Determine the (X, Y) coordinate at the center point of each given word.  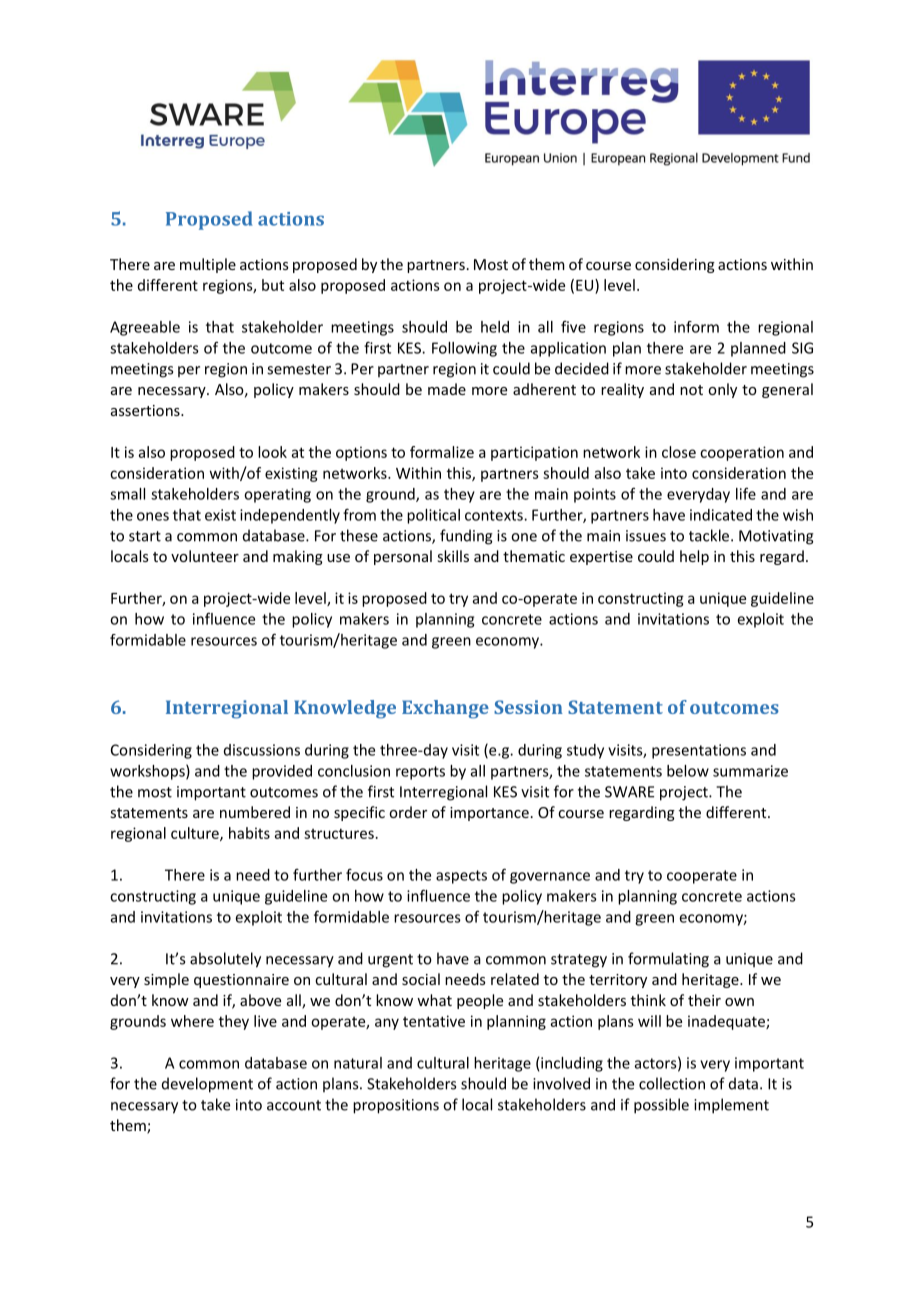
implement (731, 1106)
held (495, 327)
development (207, 1085)
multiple (208, 265)
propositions (396, 1106)
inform (696, 327)
